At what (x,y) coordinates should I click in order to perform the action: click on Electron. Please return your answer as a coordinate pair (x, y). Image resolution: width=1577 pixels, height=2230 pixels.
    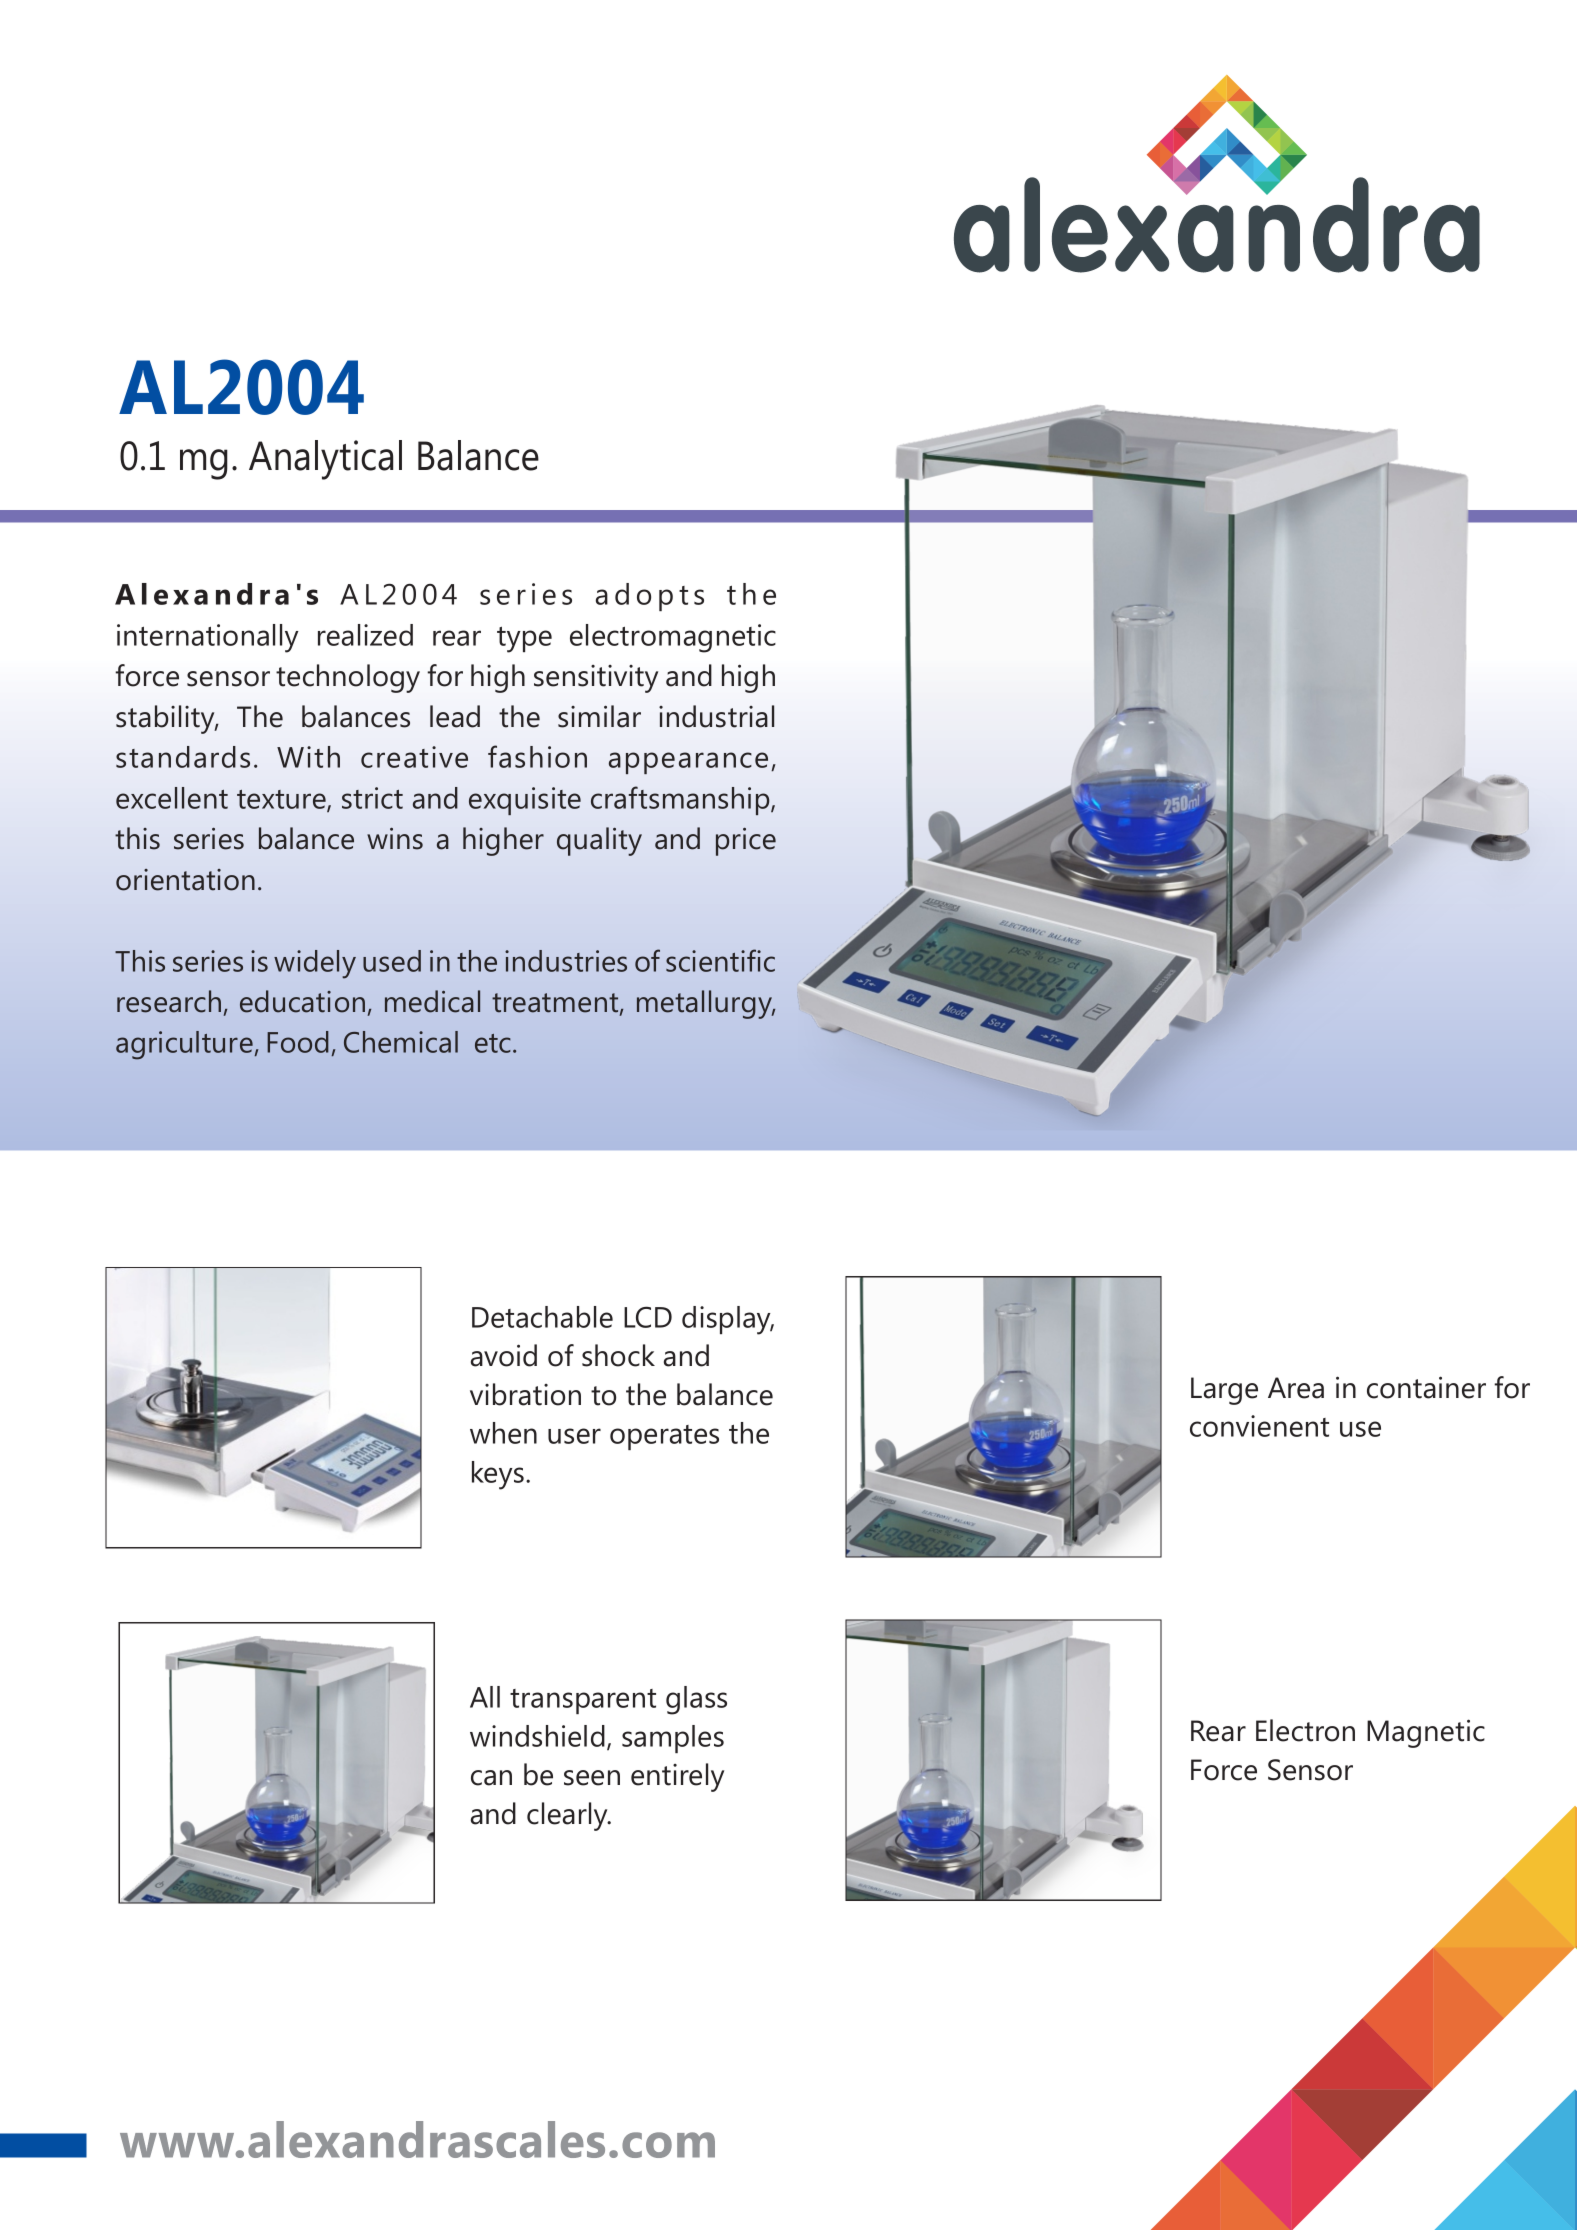
    Looking at the image, I should click on (1305, 1730).
